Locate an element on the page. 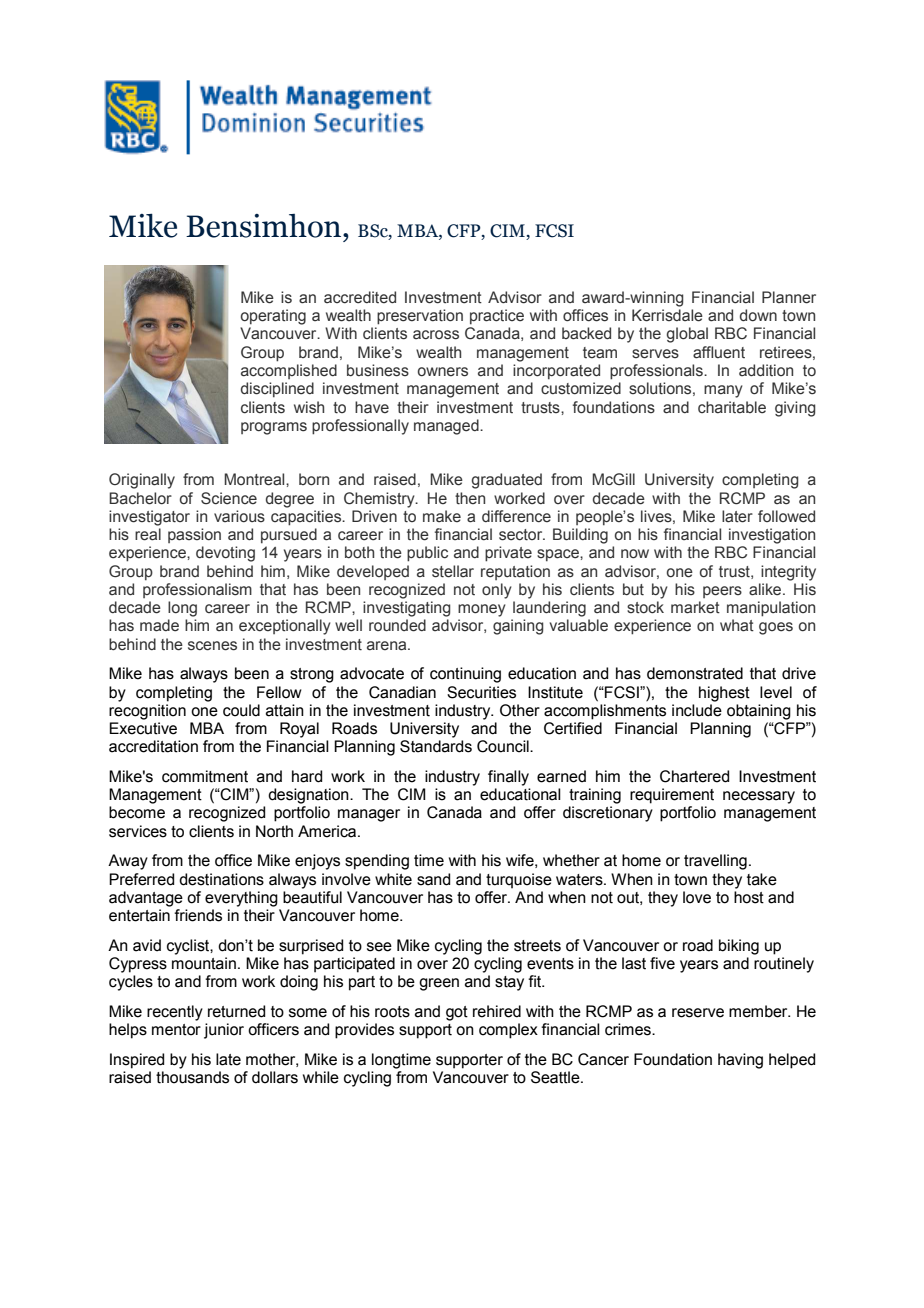  Securities is located at coordinates (481, 692).
